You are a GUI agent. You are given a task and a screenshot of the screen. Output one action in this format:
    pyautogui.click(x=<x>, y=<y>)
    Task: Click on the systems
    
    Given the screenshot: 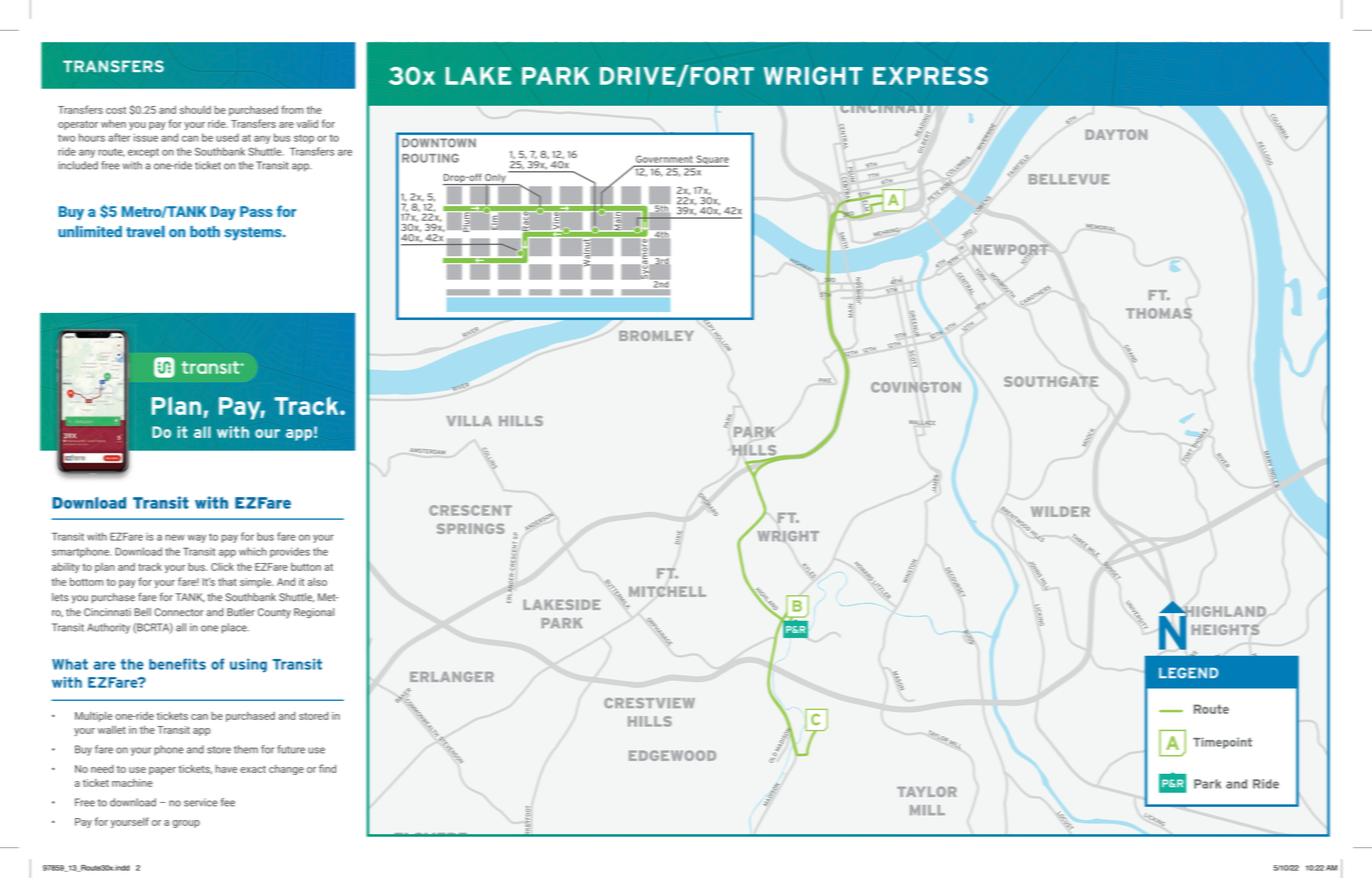 What is the action you would take?
    pyautogui.click(x=254, y=234)
